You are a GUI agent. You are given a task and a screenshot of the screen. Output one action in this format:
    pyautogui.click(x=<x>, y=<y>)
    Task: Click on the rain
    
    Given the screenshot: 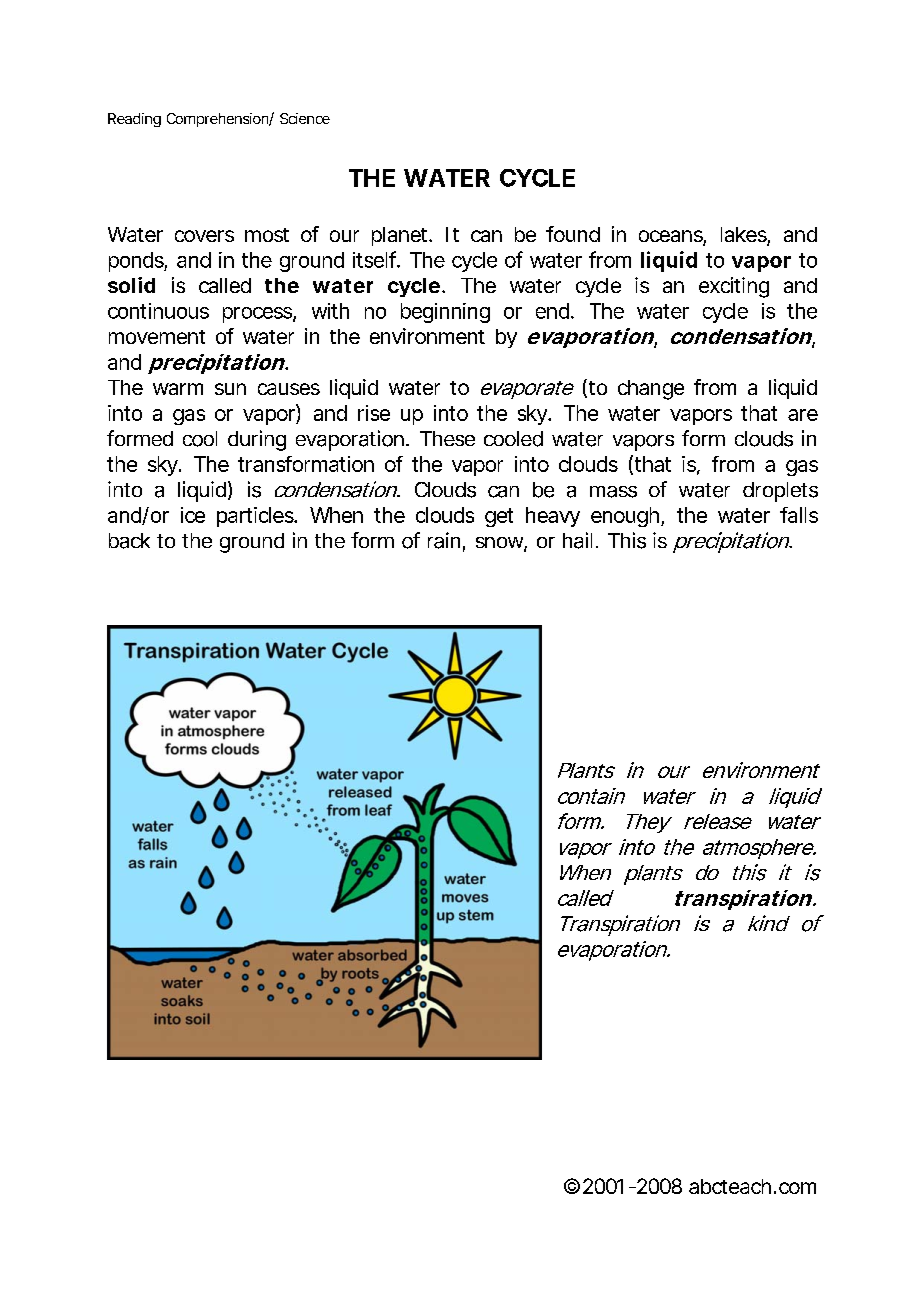 What is the action you would take?
    pyautogui.click(x=444, y=540)
